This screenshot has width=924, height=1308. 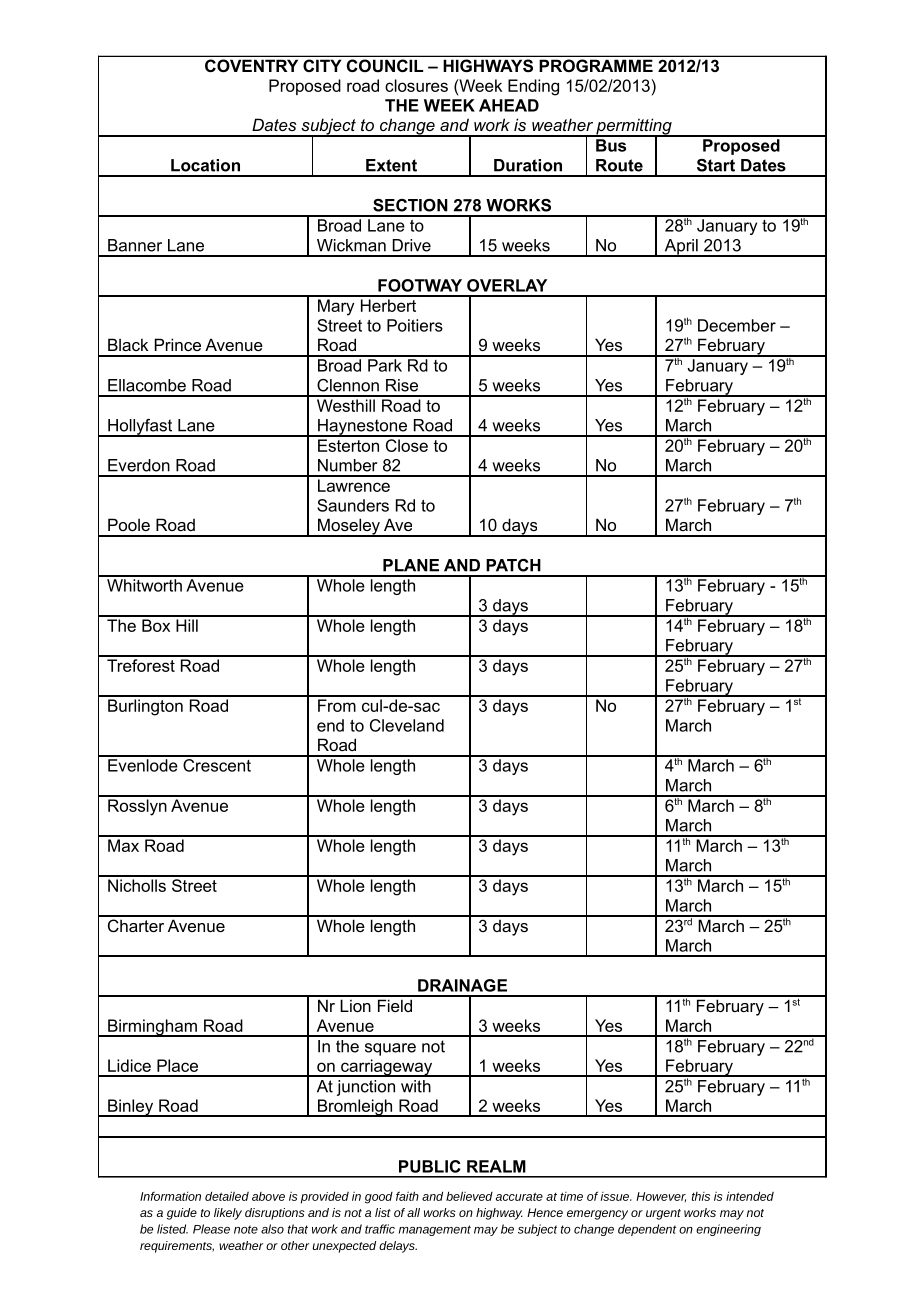 I want to click on Poole, so click(x=129, y=524).
